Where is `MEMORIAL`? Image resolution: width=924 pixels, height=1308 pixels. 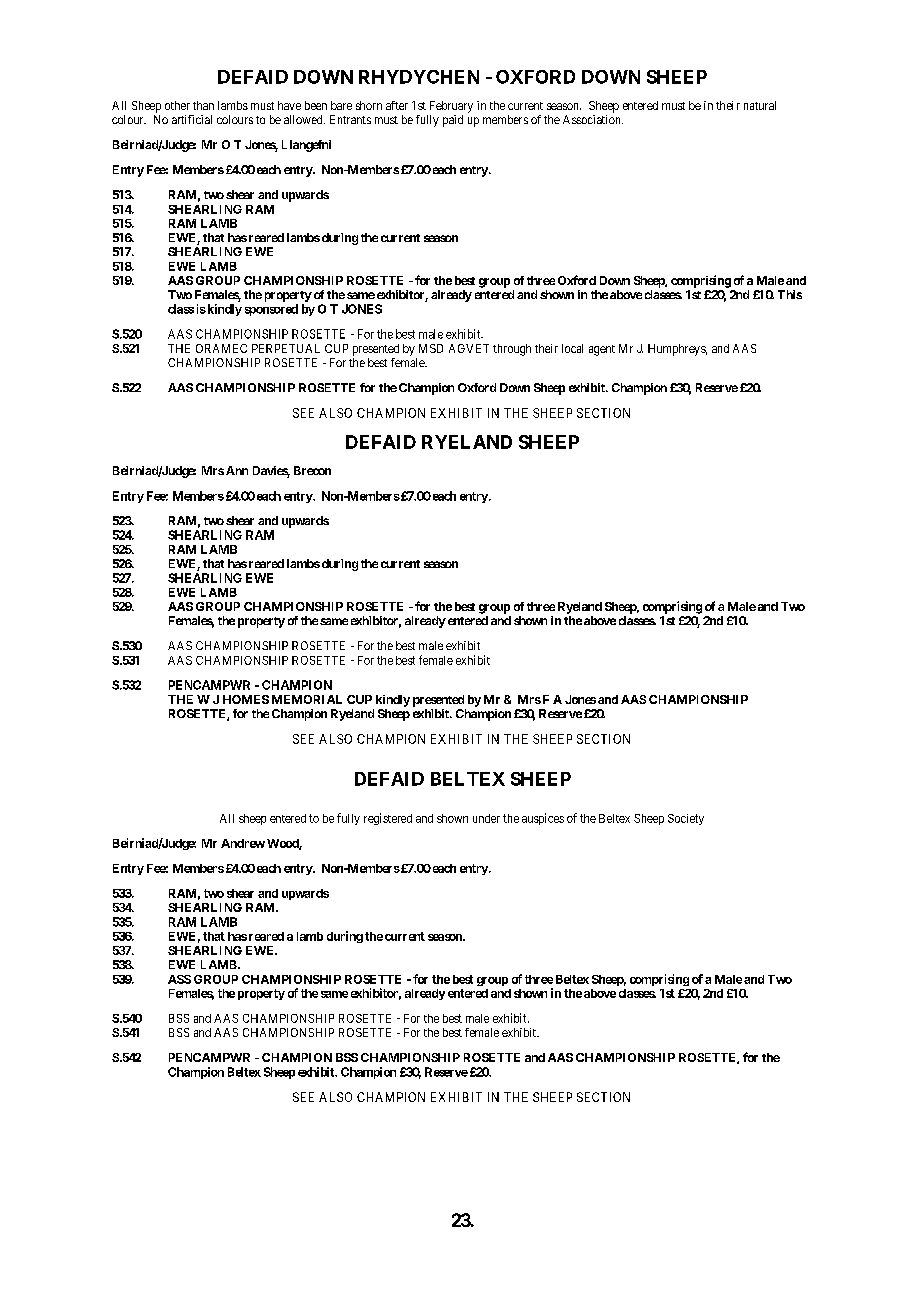
MEMORIAL is located at coordinates (307, 699).
